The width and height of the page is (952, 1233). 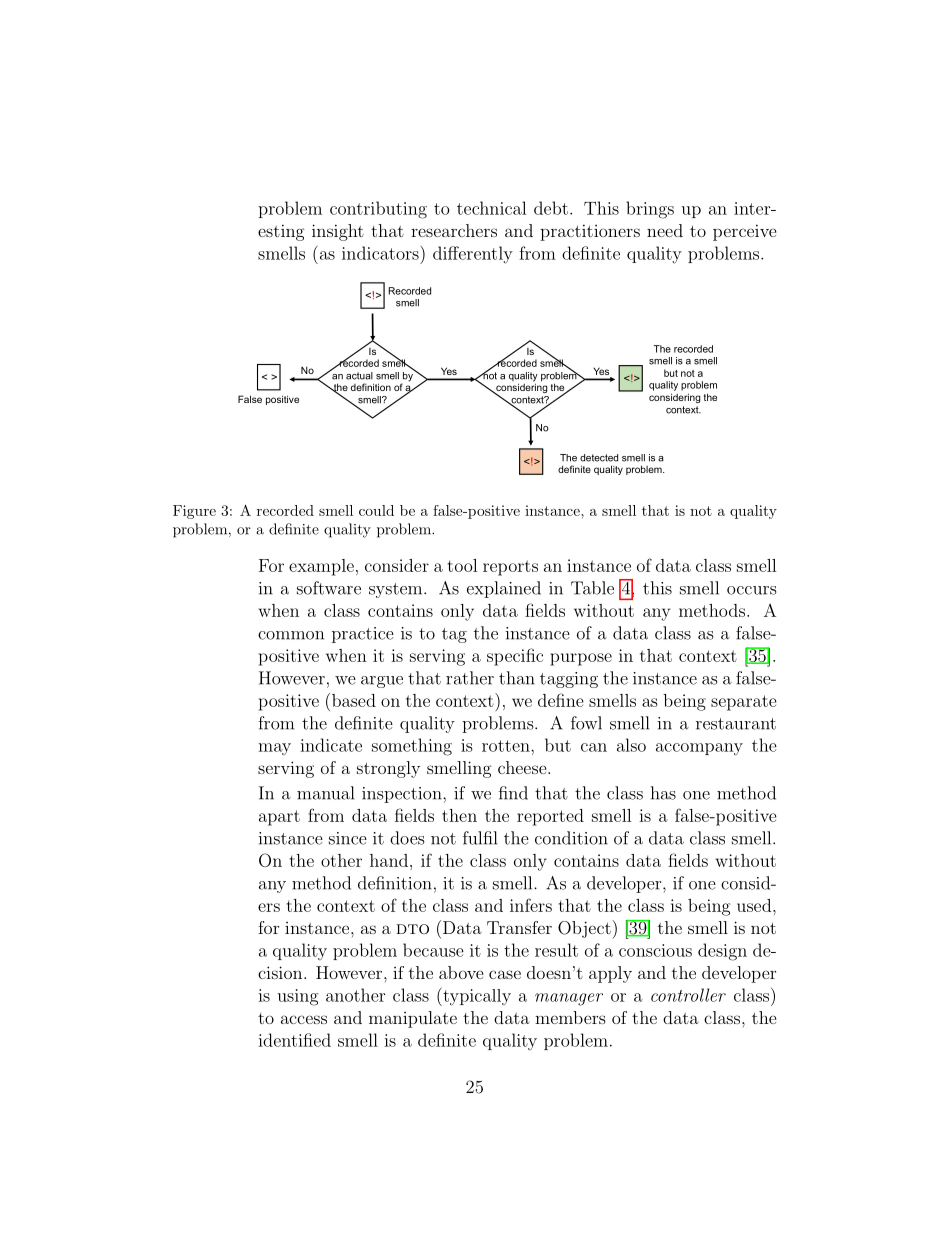 I want to click on contributing, so click(x=378, y=210).
